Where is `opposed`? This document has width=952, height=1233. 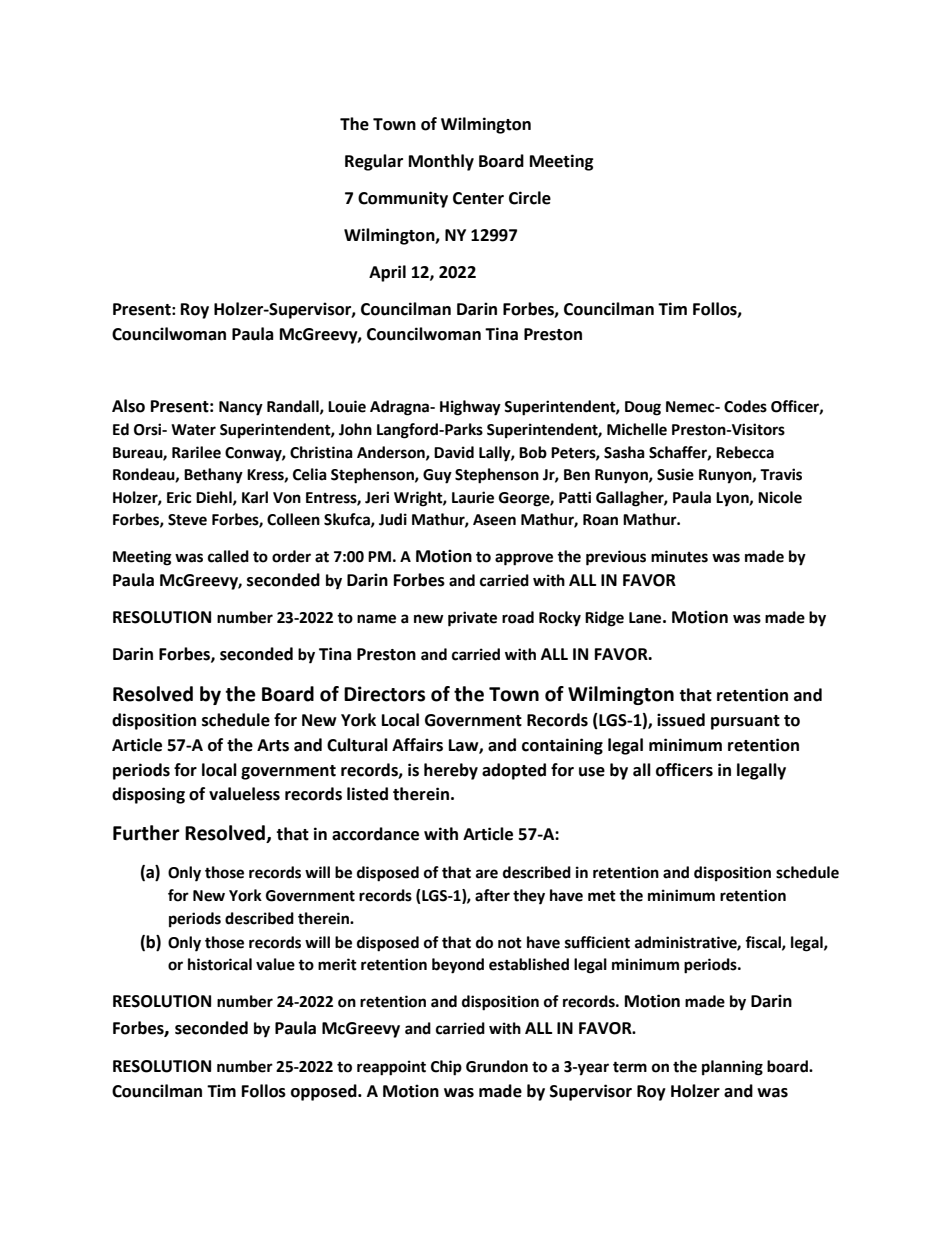
opposed is located at coordinates (325, 1092).
